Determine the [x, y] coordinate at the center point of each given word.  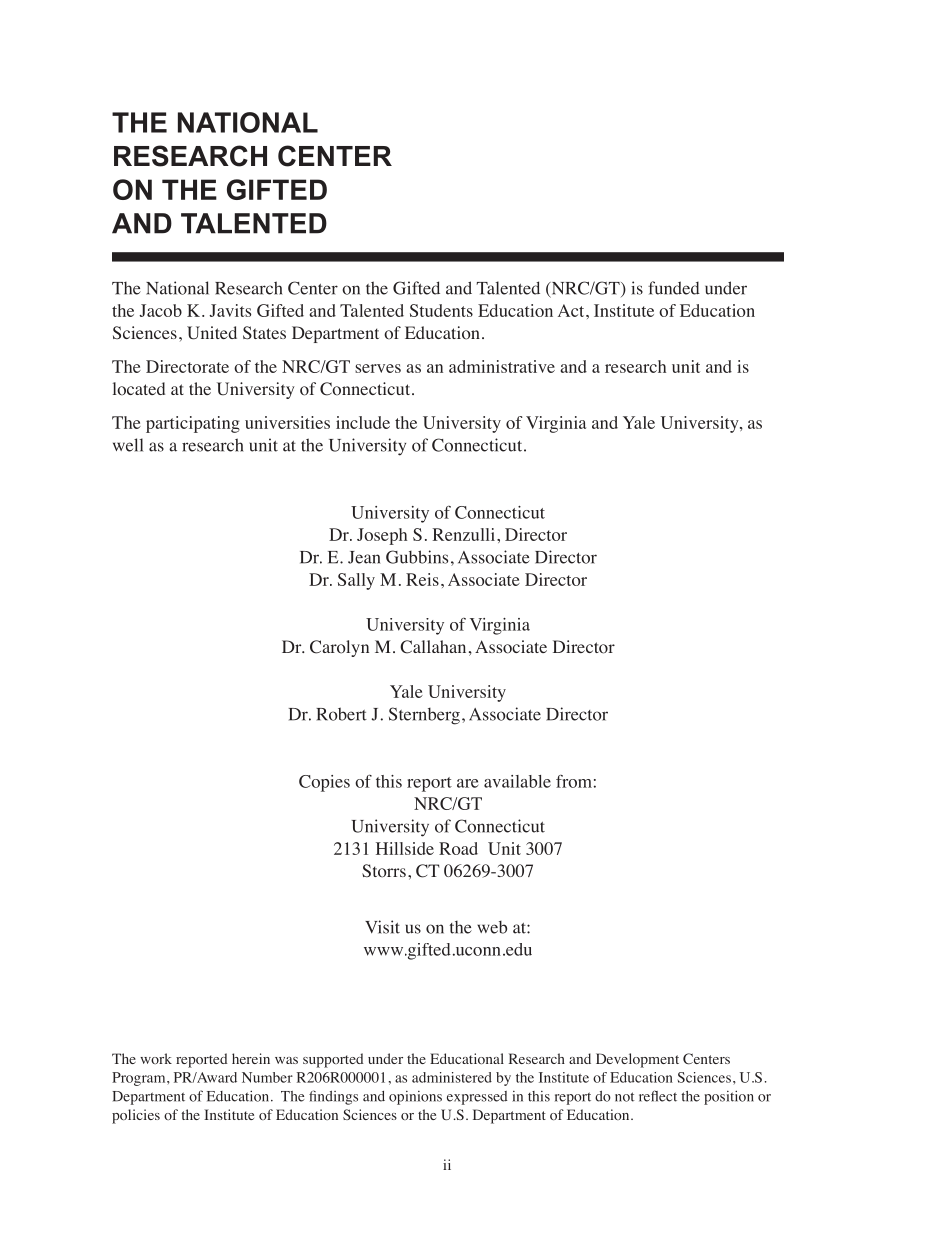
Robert [341, 714]
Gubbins [417, 557]
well [128, 445]
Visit [382, 927]
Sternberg [424, 716]
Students [441, 310]
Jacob [160, 310]
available [517, 781]
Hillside [405, 848]
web [492, 927]
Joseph [382, 536]
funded [674, 288]
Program [140, 1079]
